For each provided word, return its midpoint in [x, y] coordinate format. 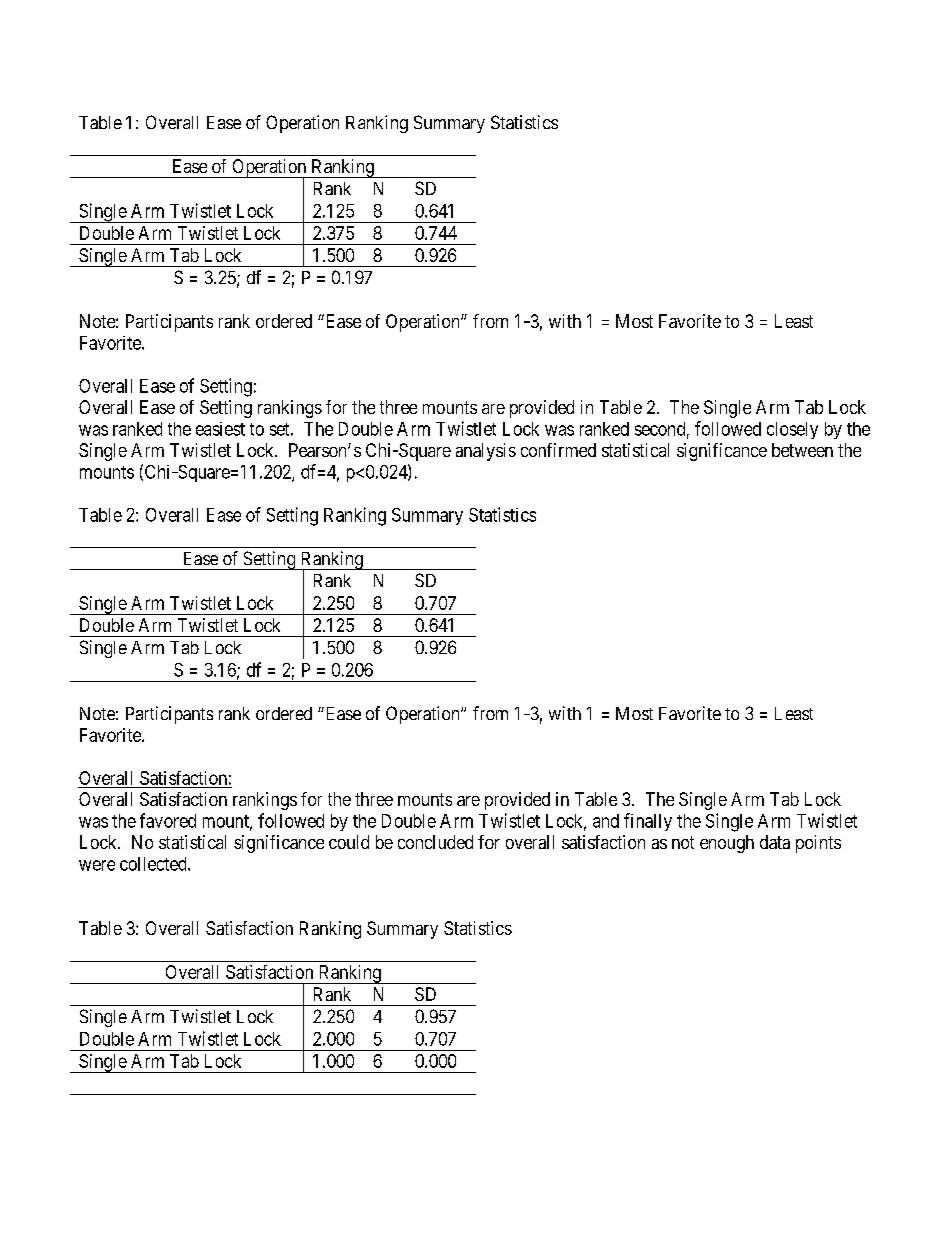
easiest [220, 429]
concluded [435, 842]
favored [168, 820]
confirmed [558, 450]
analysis [486, 452]
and [606, 821]
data [775, 842]
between [802, 450]
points [818, 844]
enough [727, 844]
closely [792, 430]
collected [154, 864]
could [349, 842]
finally [648, 822]
